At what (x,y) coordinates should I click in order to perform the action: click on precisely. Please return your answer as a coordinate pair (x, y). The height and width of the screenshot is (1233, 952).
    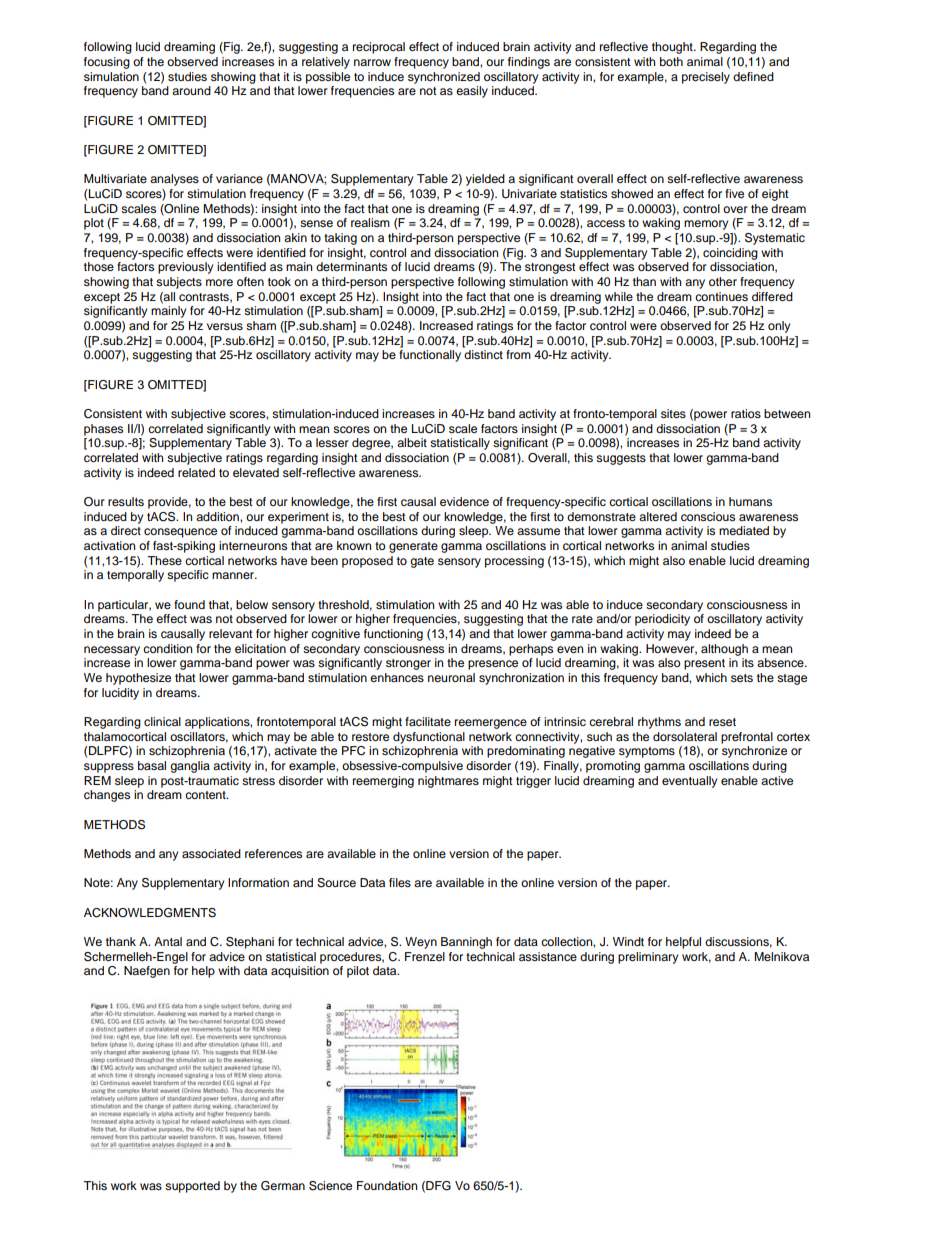
    Looking at the image, I should click on (706, 78).
